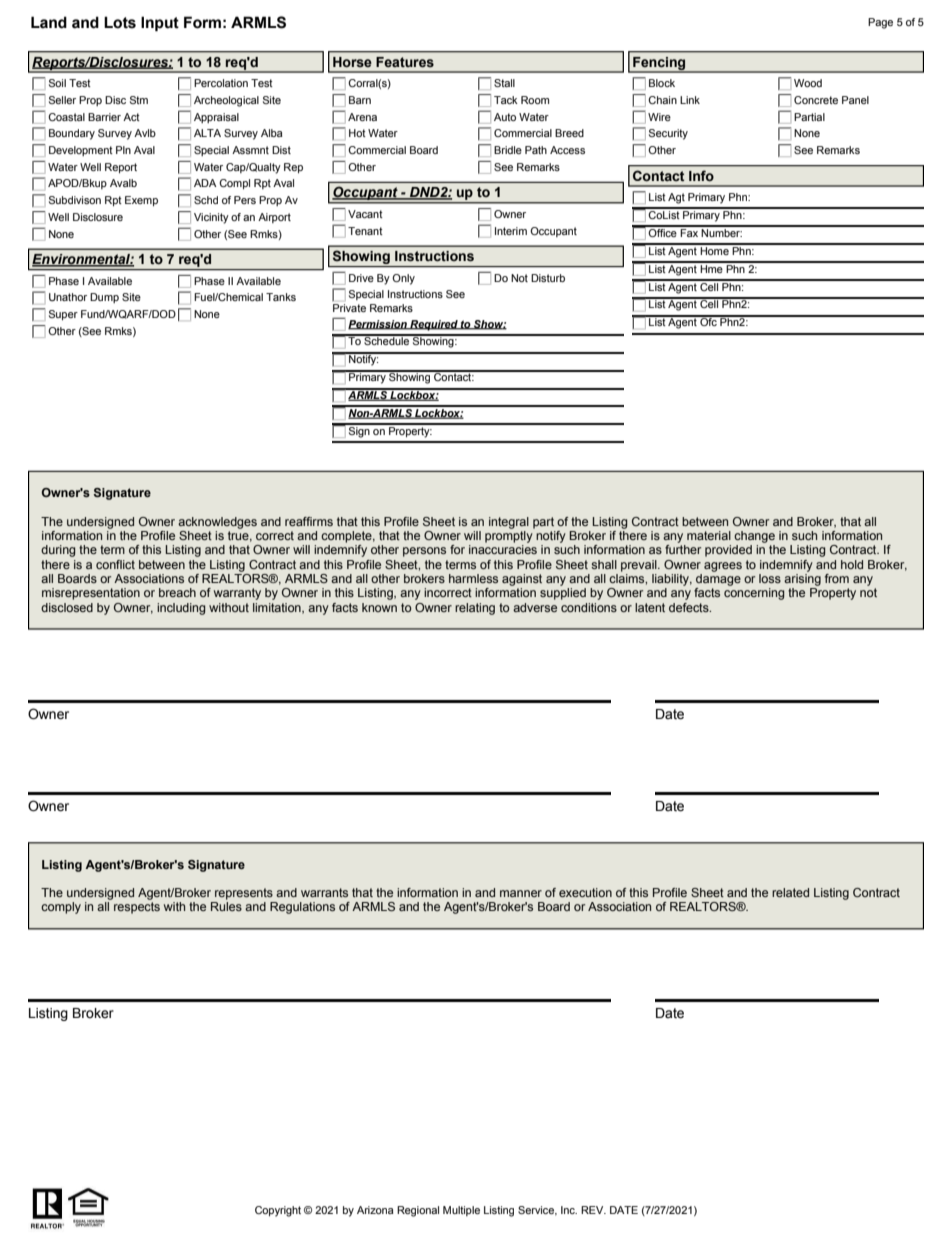 The width and height of the screenshot is (952, 1233). Describe the element at coordinates (475, 609) in the screenshot. I see `relating` at that location.
